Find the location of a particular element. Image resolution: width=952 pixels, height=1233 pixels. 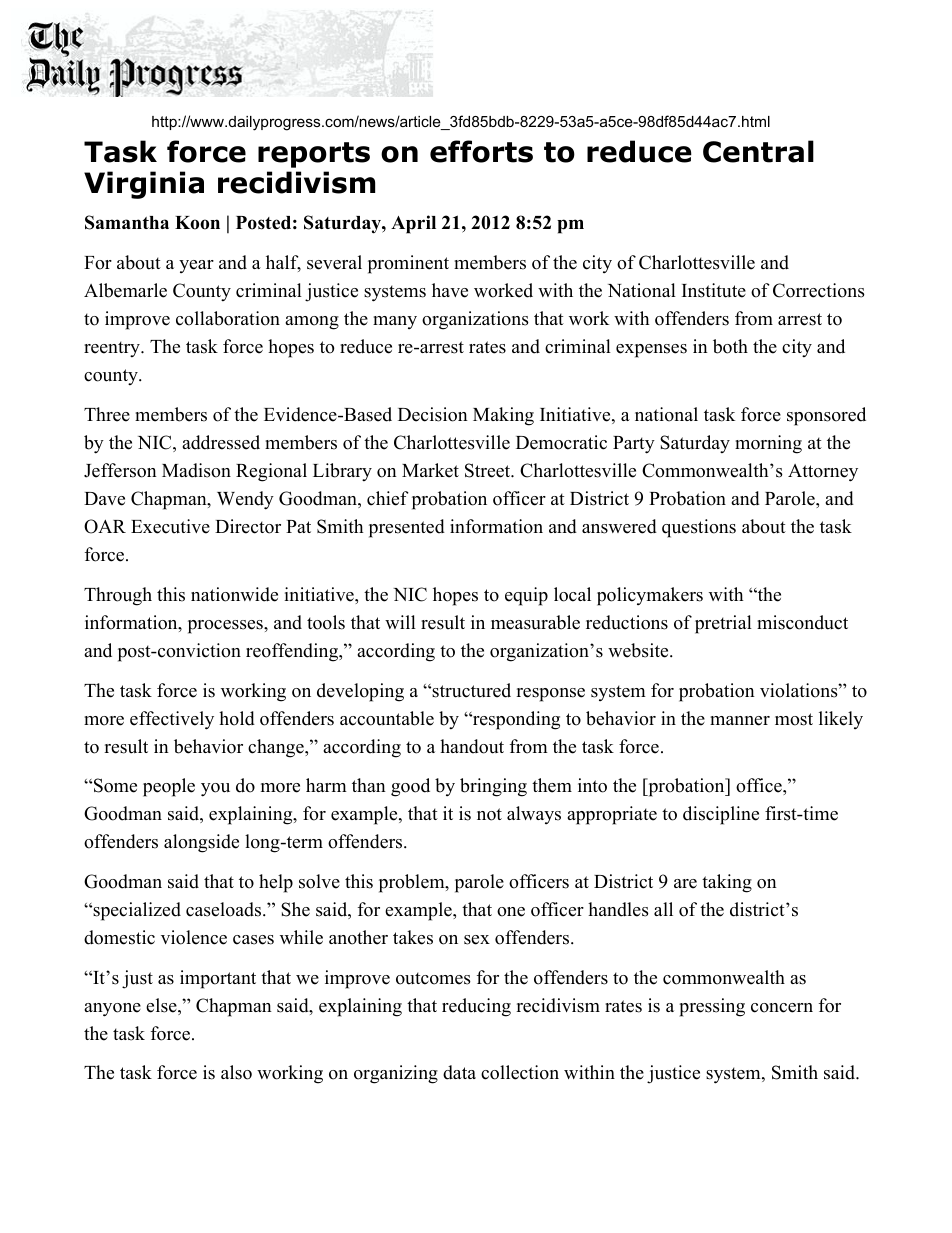

Madison is located at coordinates (196, 470).
